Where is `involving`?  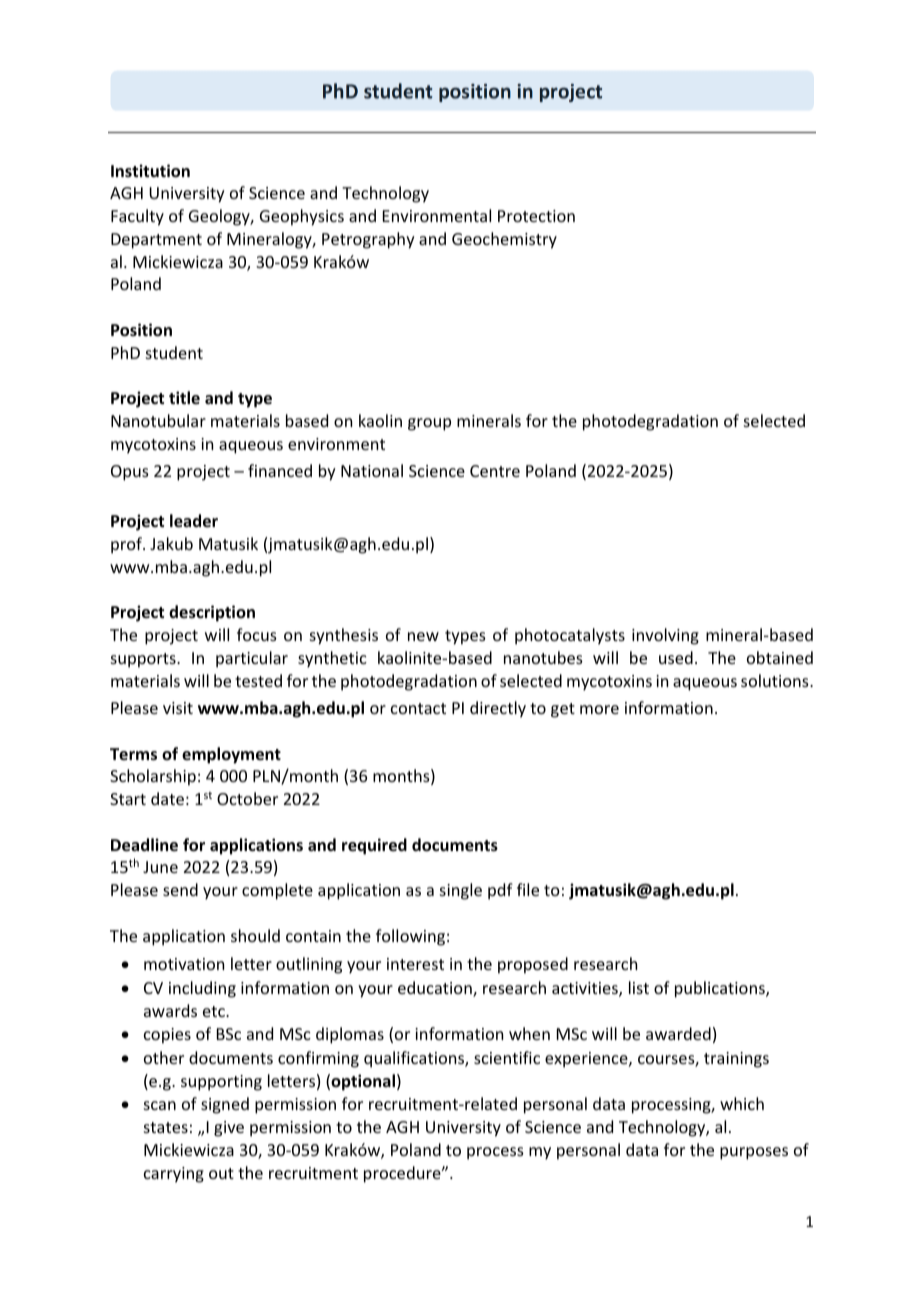
involving is located at coordinates (665, 636).
